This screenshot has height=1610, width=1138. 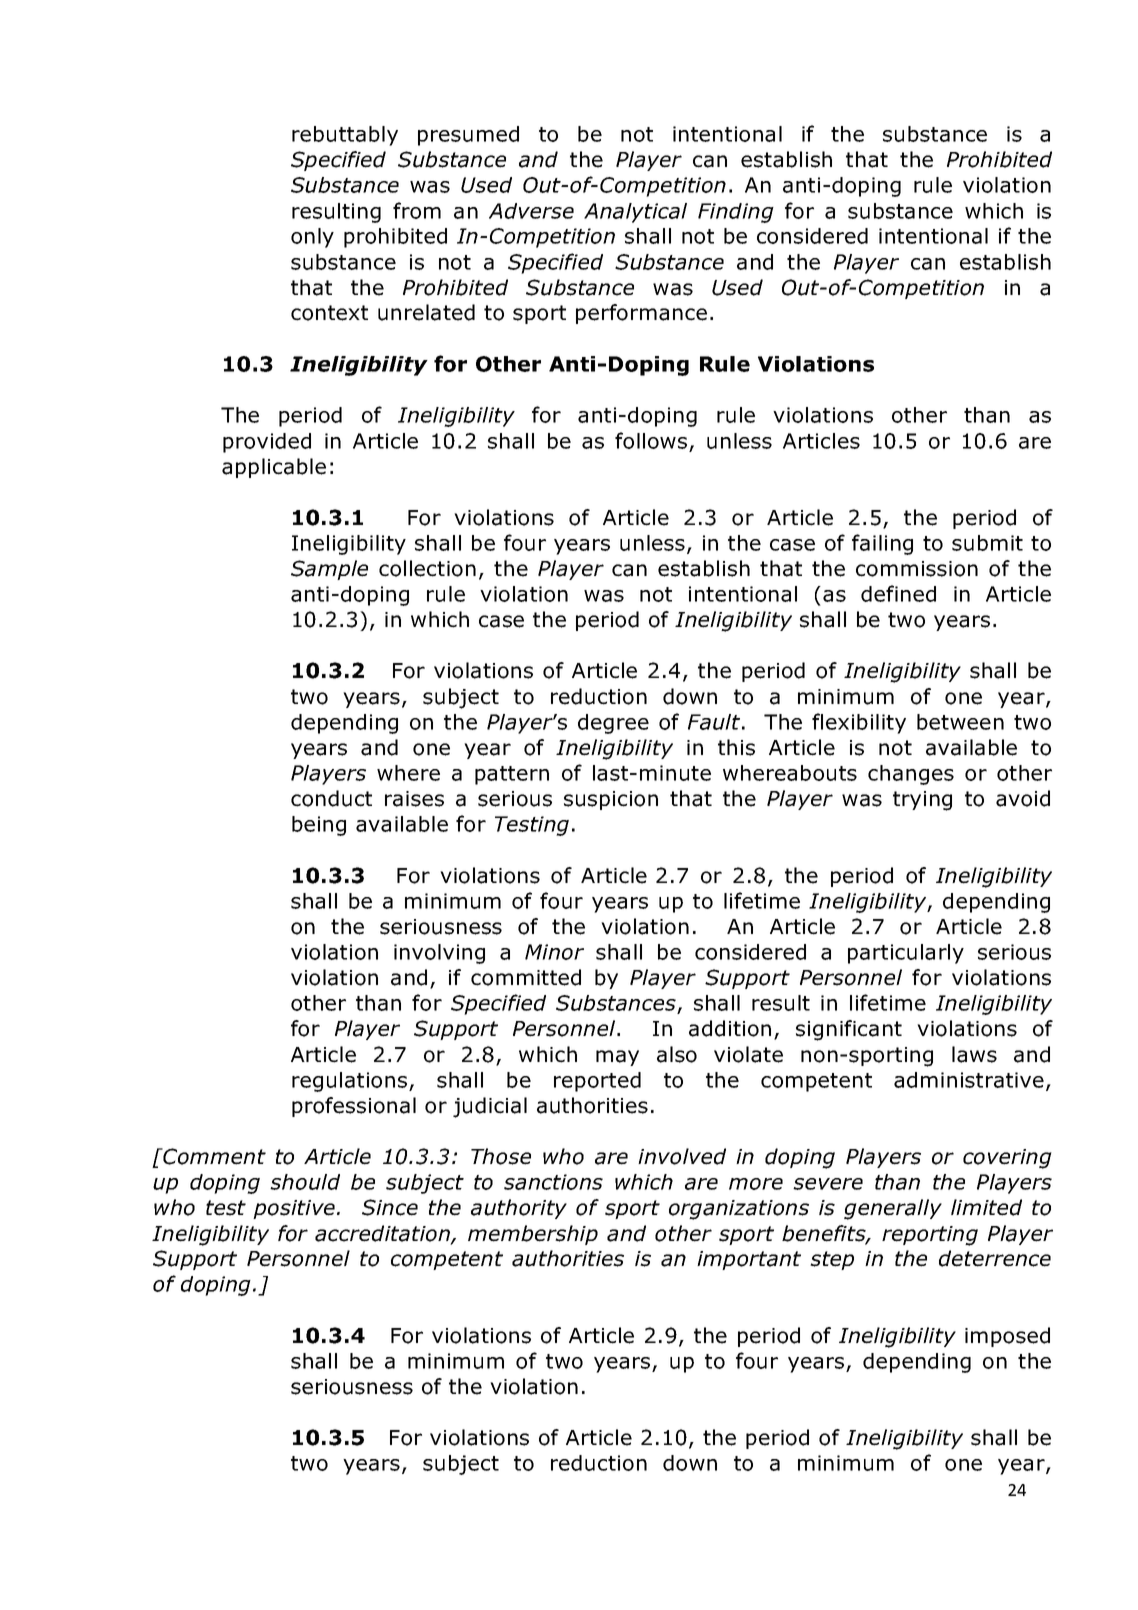 What do you see at coordinates (736, 213) in the screenshot?
I see `Finding` at bounding box center [736, 213].
